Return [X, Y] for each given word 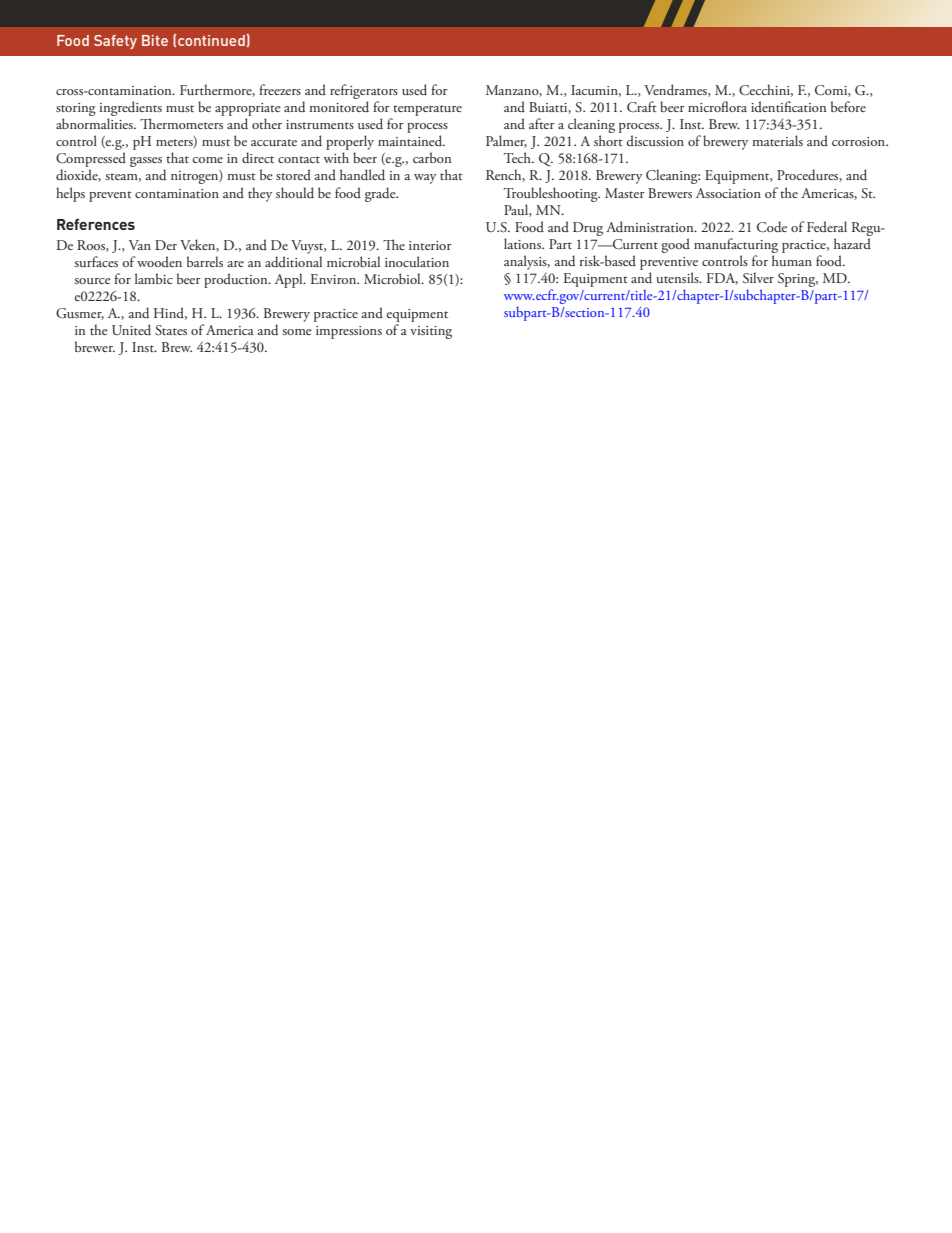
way [425, 179]
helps [70, 194]
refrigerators [364, 91]
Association [728, 193]
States [171, 330]
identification [788, 106]
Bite [155, 40]
